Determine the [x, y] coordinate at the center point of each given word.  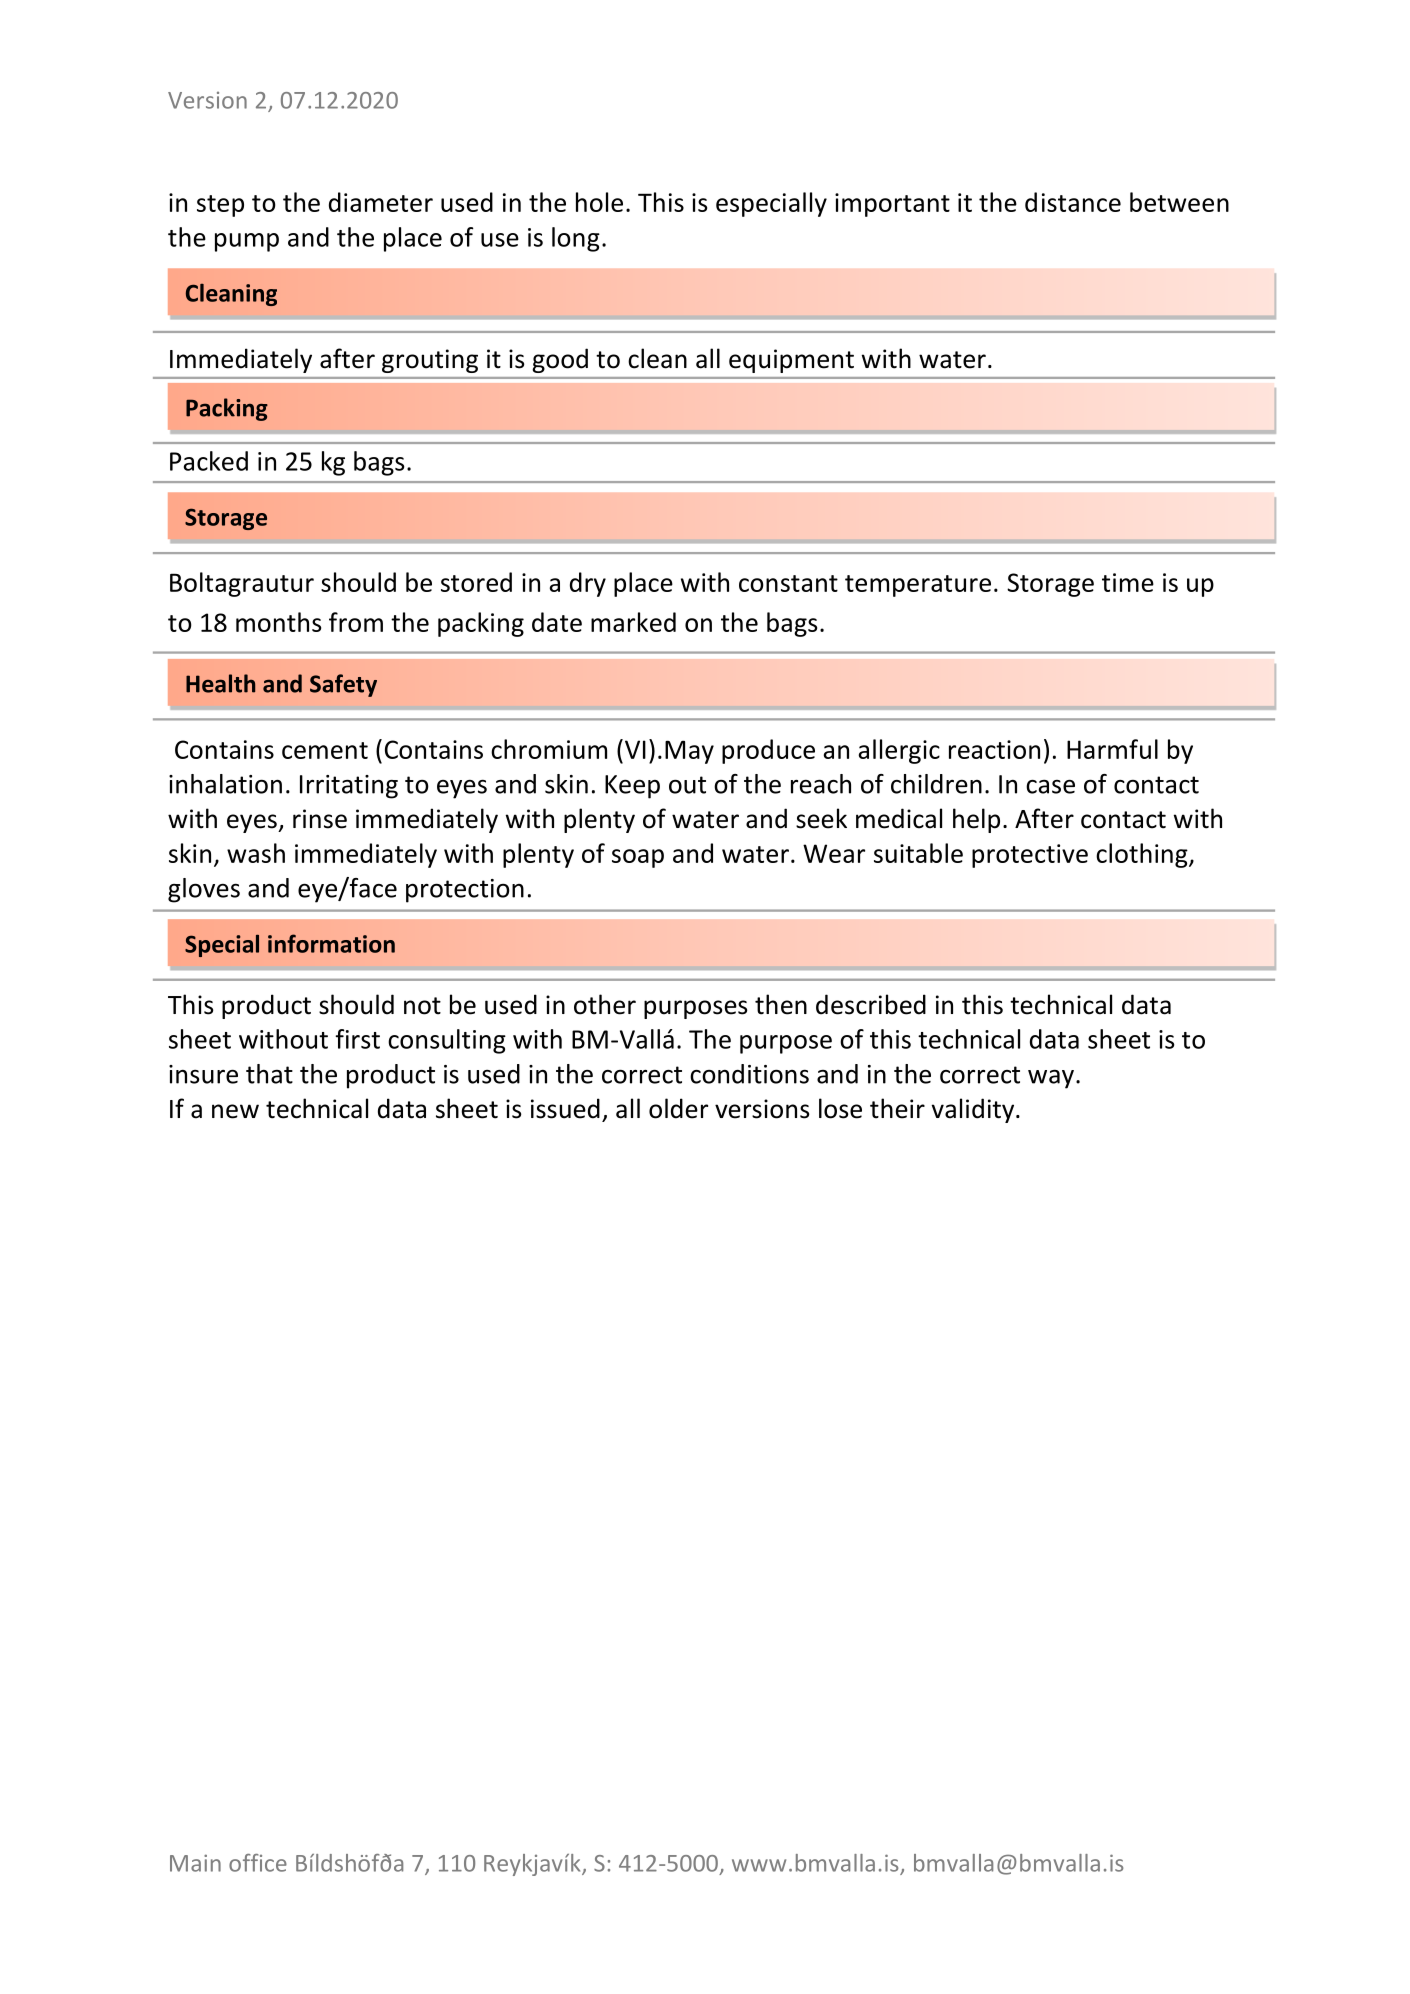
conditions [749, 1074]
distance [1073, 202]
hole [599, 202]
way [1051, 1079]
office [258, 1863]
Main [195, 1863]
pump [247, 242]
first [357, 1039]
